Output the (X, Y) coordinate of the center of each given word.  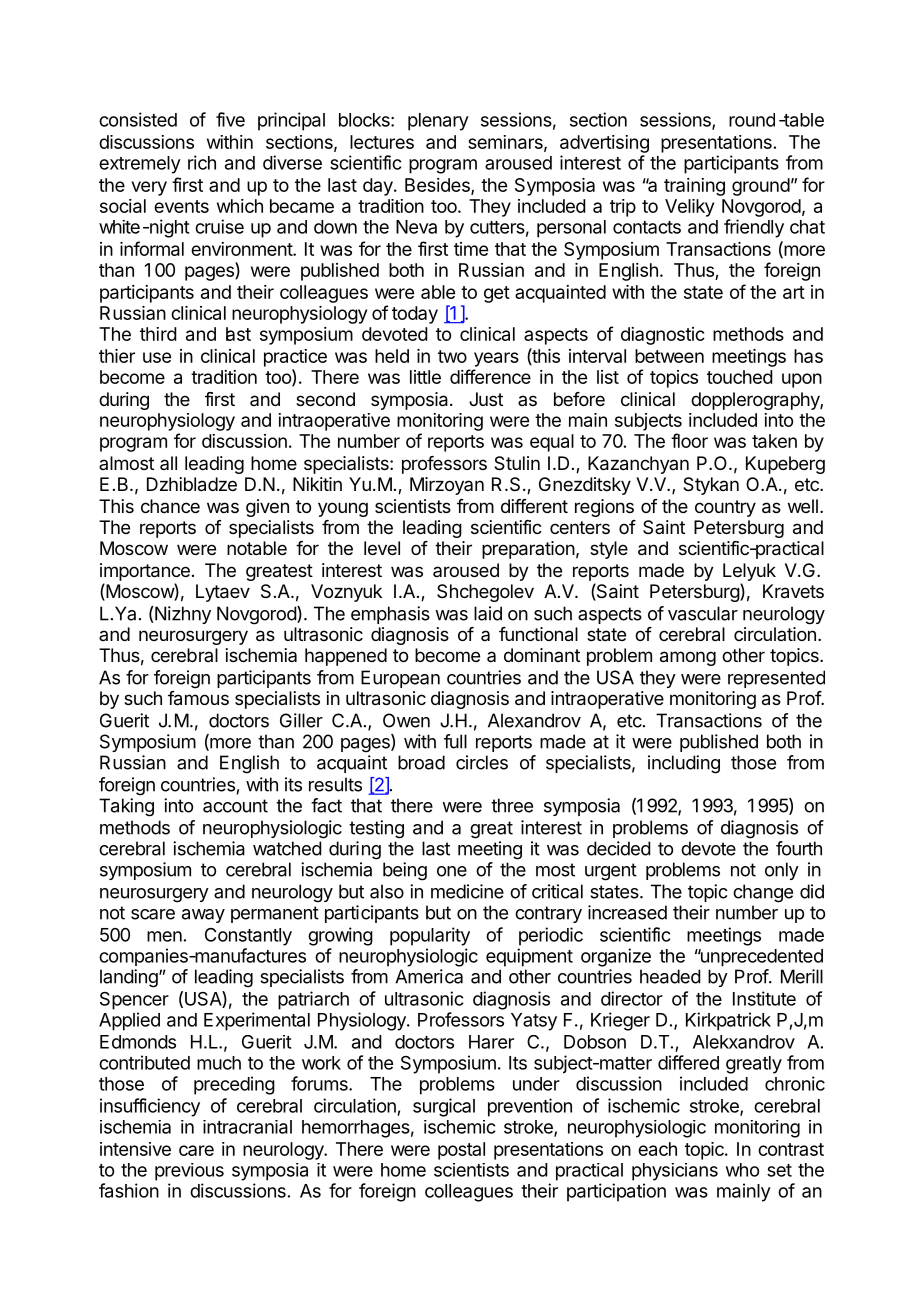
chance (170, 506)
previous (189, 1172)
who (742, 1170)
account (235, 806)
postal (461, 1151)
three (512, 805)
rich (202, 162)
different (534, 506)
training (694, 187)
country (725, 508)
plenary (438, 122)
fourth (799, 848)
